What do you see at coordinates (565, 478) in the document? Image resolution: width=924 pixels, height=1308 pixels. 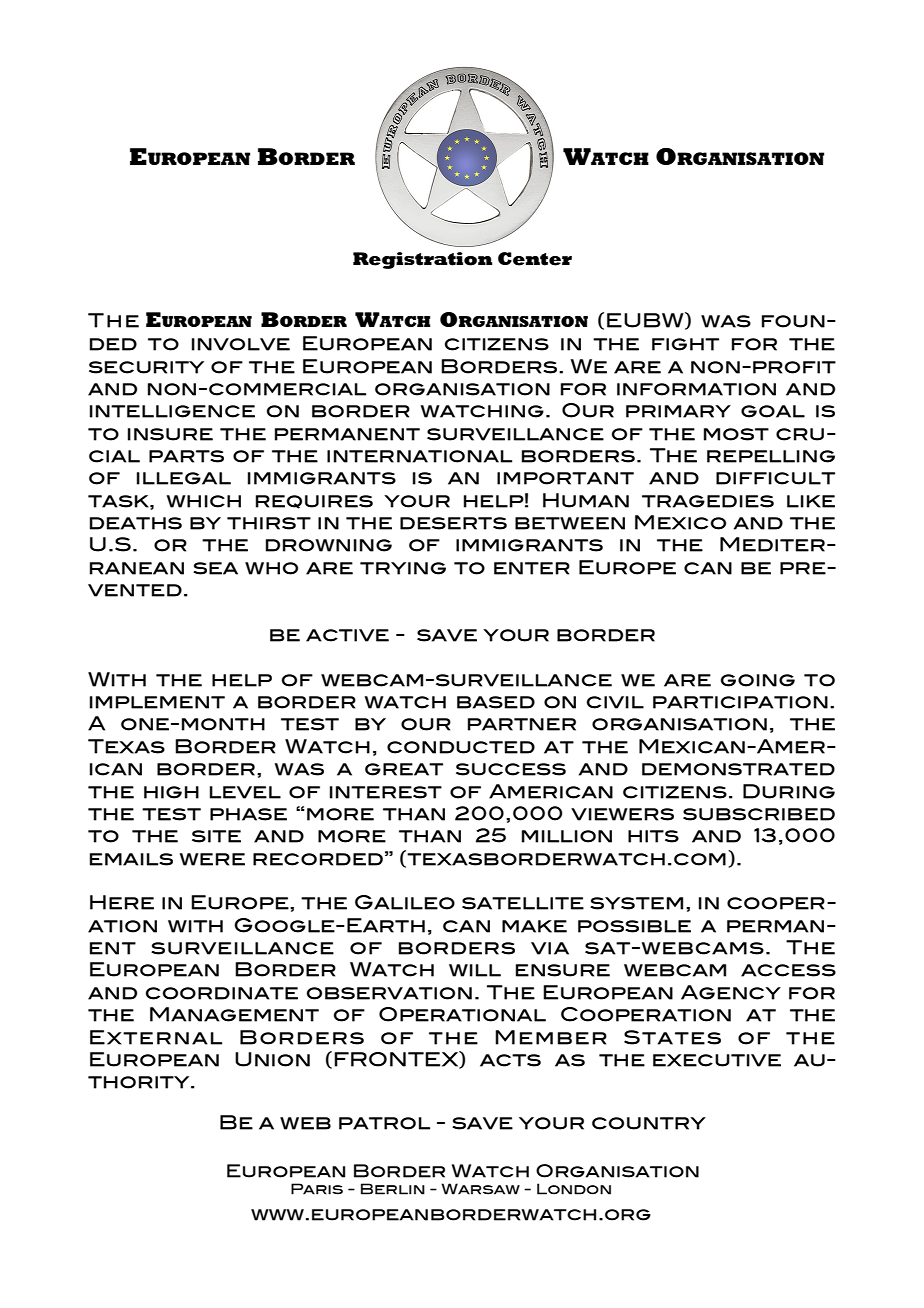 I see `important` at bounding box center [565, 478].
